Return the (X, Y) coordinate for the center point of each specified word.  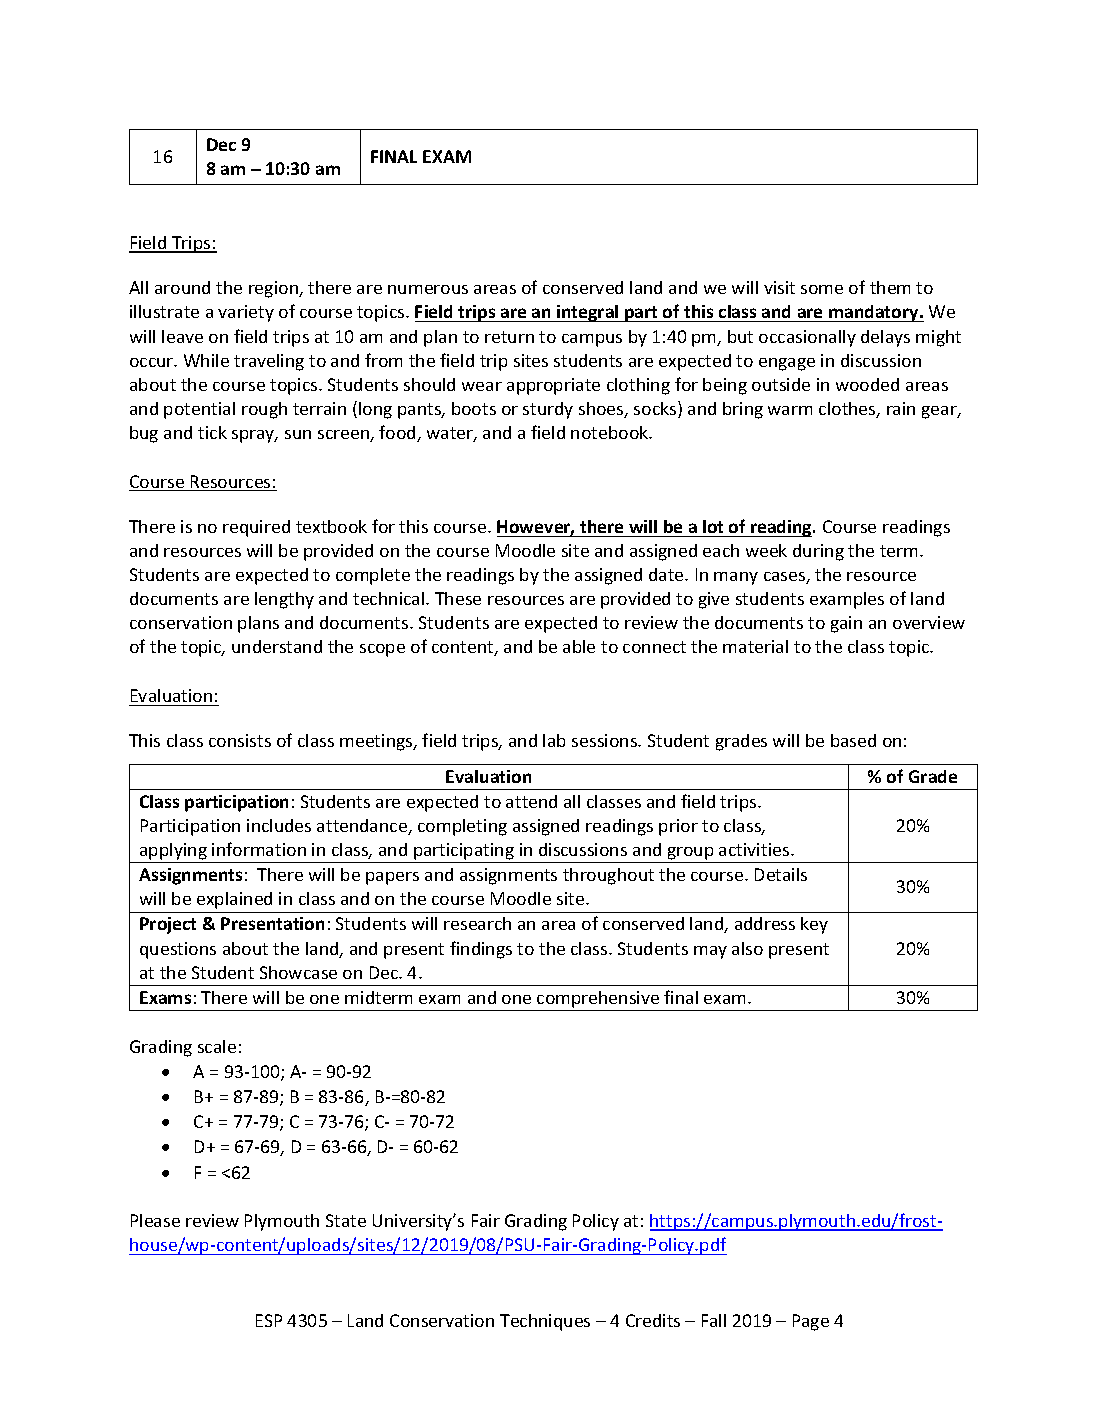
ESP (269, 1320)
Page (811, 1322)
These (458, 598)
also (747, 948)
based (853, 740)
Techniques (545, 1322)
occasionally (807, 338)
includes (279, 825)
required (256, 528)
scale (217, 1046)
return (509, 337)
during (818, 552)
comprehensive (598, 999)
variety (246, 313)
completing (462, 827)
